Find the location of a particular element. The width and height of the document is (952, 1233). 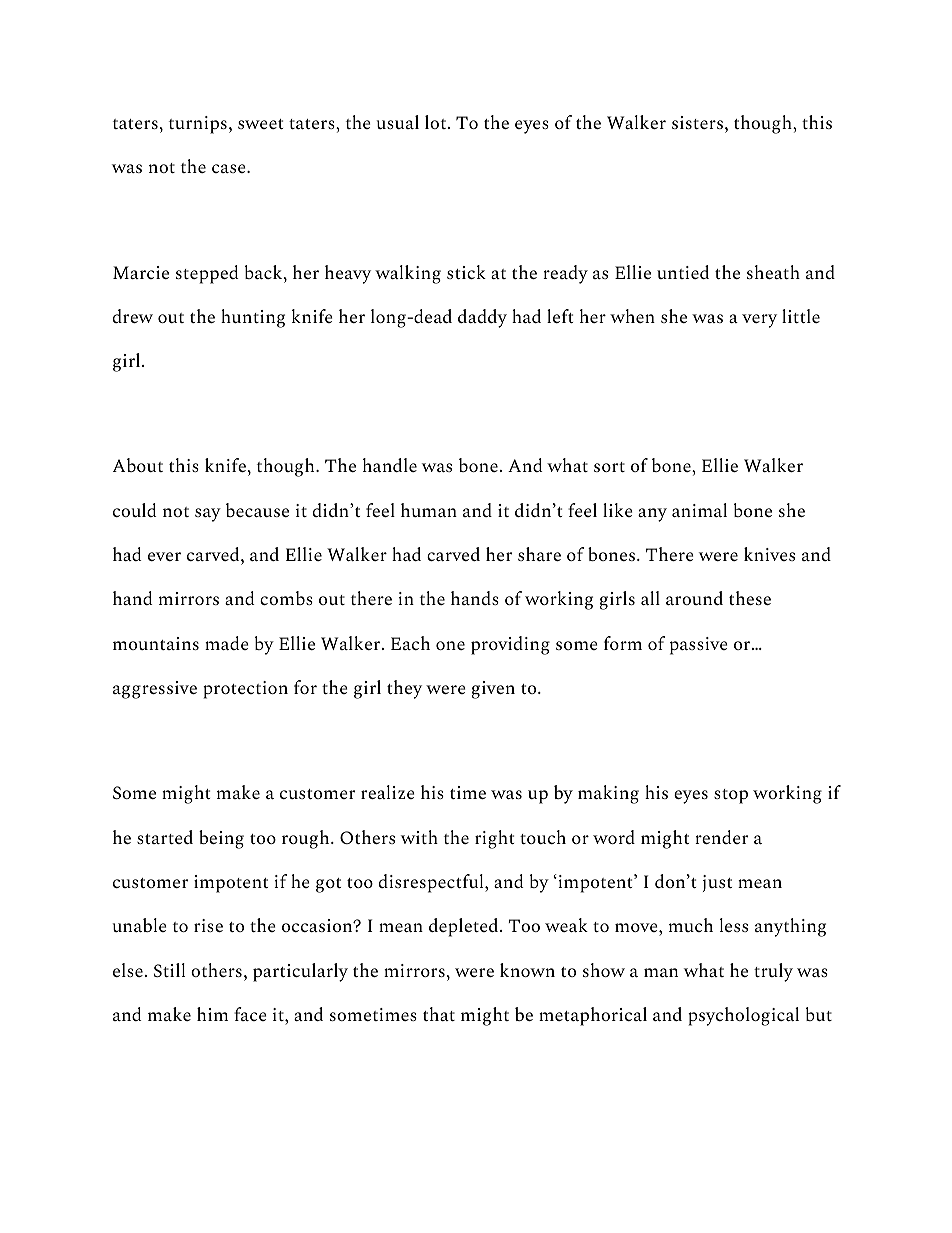

given is located at coordinates (493, 690).
